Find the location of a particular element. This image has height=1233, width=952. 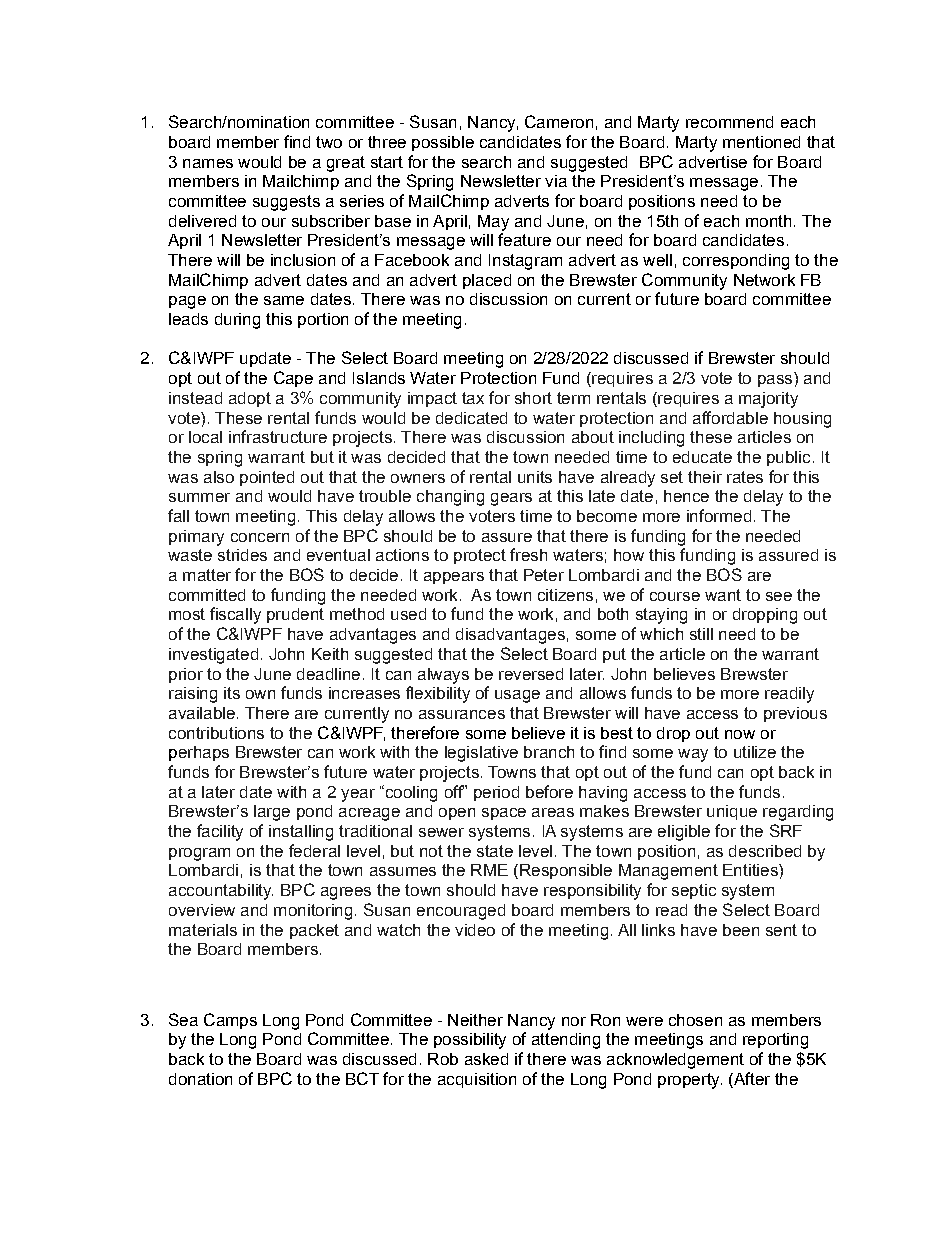

asked is located at coordinates (486, 1059).
